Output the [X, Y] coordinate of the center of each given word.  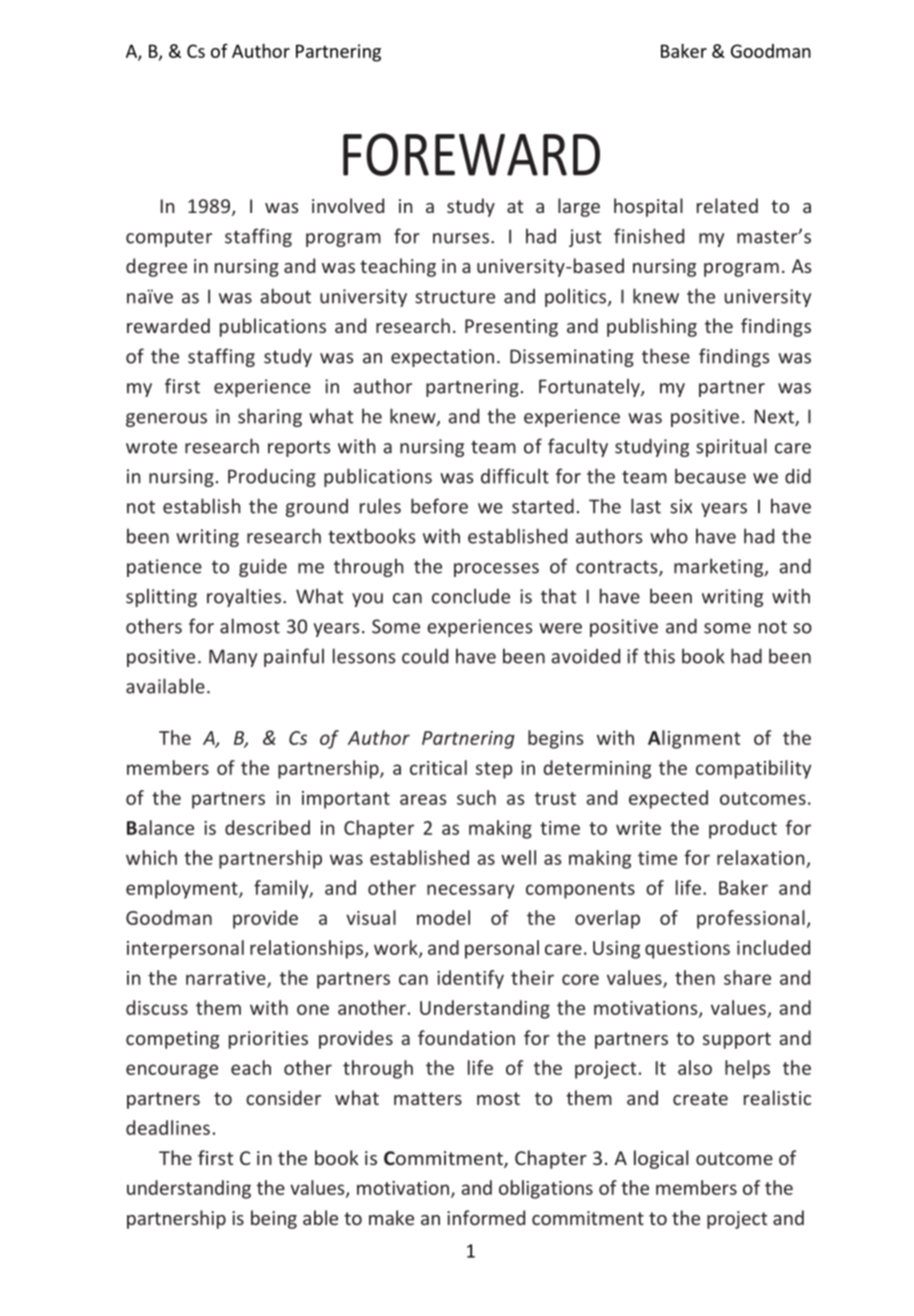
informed [486, 1217]
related [727, 205]
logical [661, 1159]
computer [169, 238]
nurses [461, 238]
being [274, 1219]
